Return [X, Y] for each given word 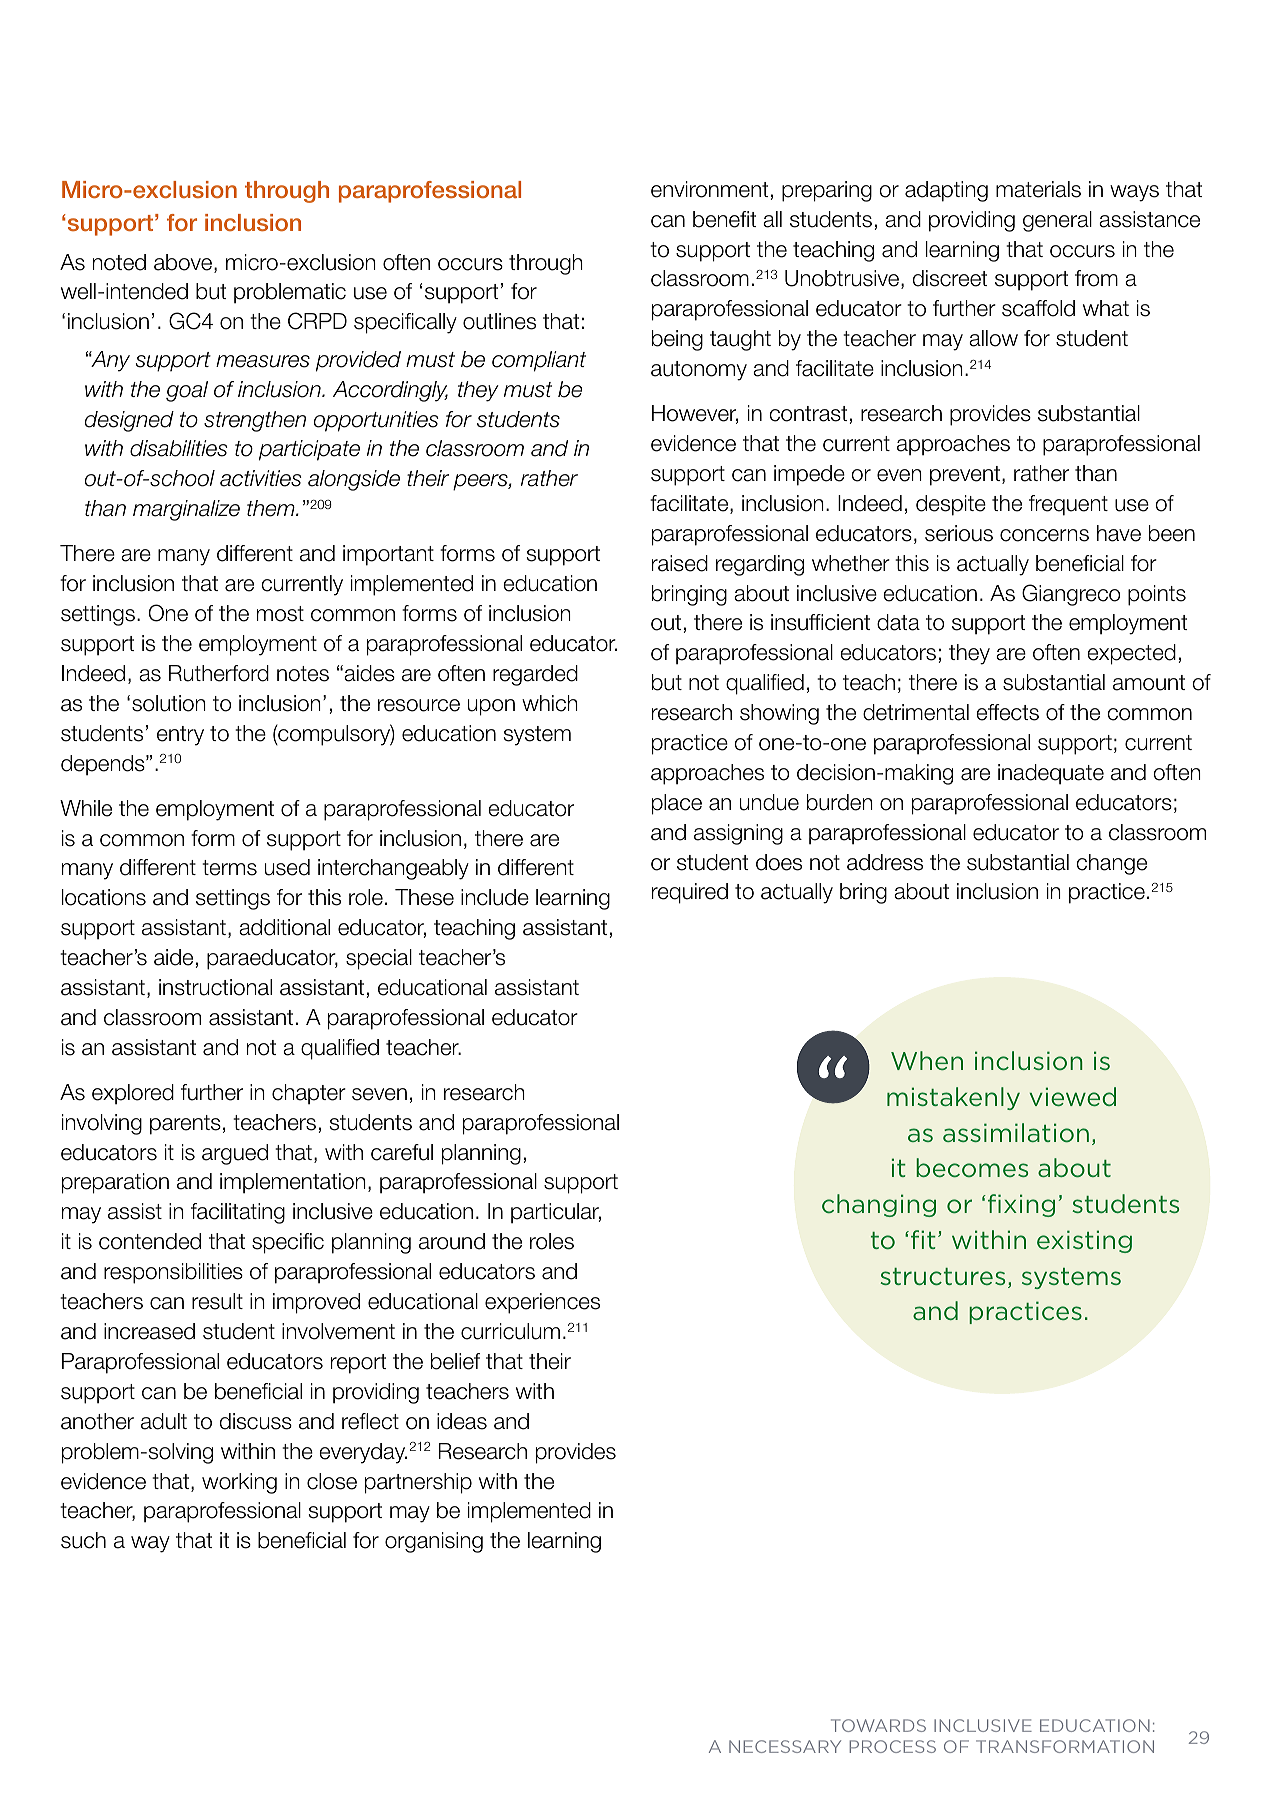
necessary [785, 1746]
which [550, 703]
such [83, 1540]
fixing [1021, 1205]
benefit [724, 219]
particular [556, 1213]
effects [1007, 712]
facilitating [238, 1213]
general [1057, 221]
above [183, 262]
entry [180, 736]
